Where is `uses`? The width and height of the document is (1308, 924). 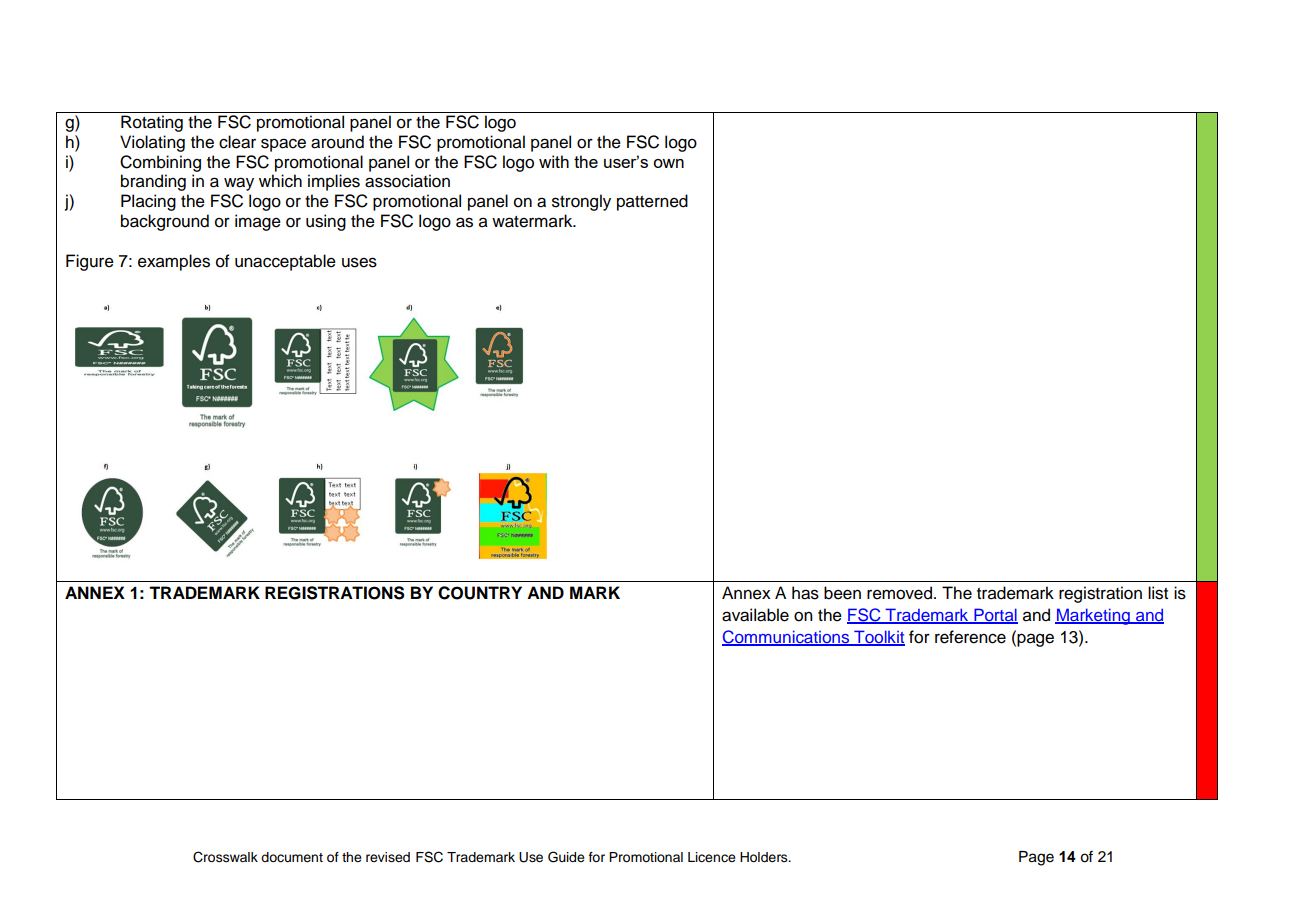
uses is located at coordinates (359, 262).
